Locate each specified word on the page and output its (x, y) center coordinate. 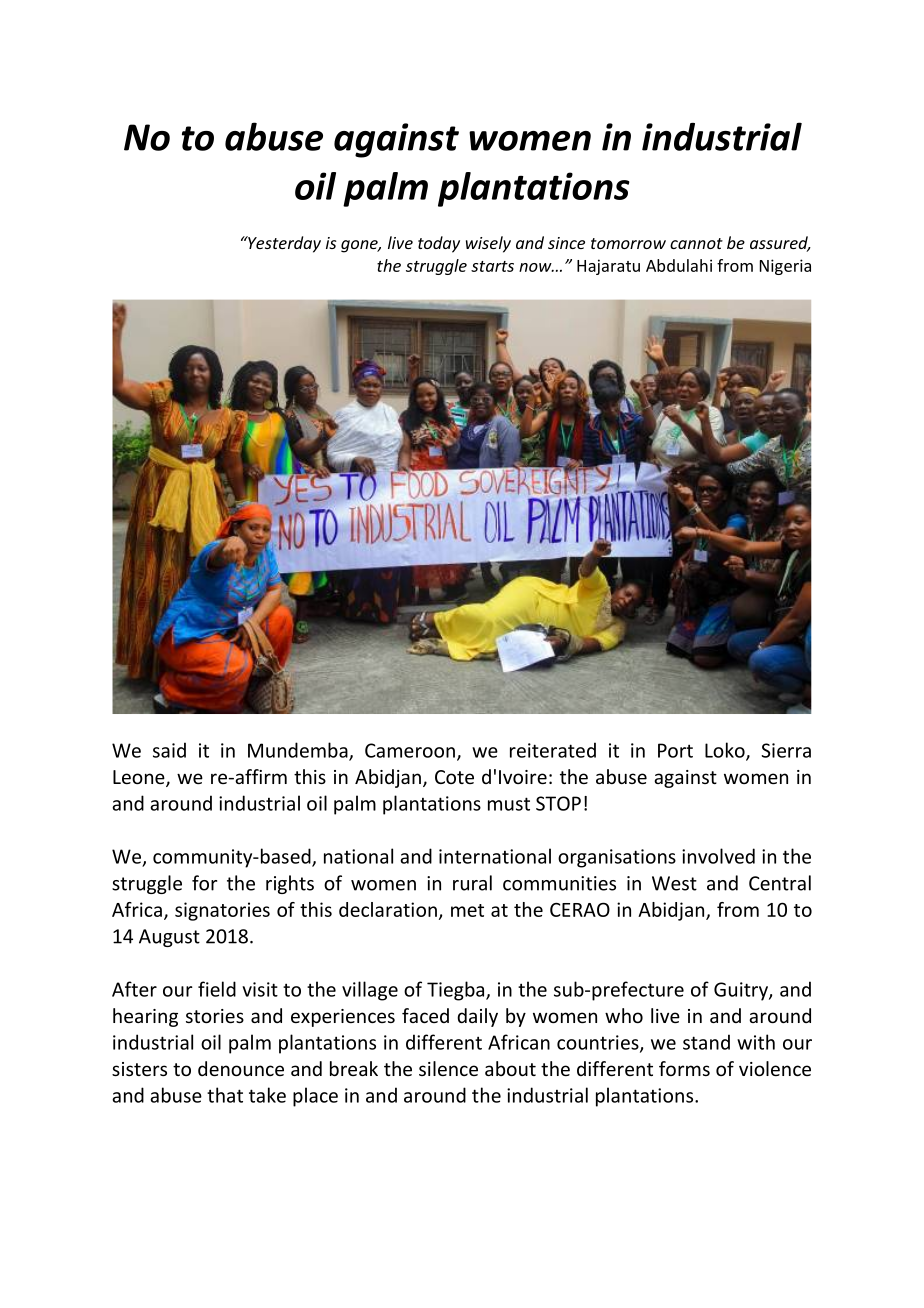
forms (684, 1068)
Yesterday (283, 244)
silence (448, 1068)
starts (492, 266)
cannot (696, 243)
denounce (241, 1068)
